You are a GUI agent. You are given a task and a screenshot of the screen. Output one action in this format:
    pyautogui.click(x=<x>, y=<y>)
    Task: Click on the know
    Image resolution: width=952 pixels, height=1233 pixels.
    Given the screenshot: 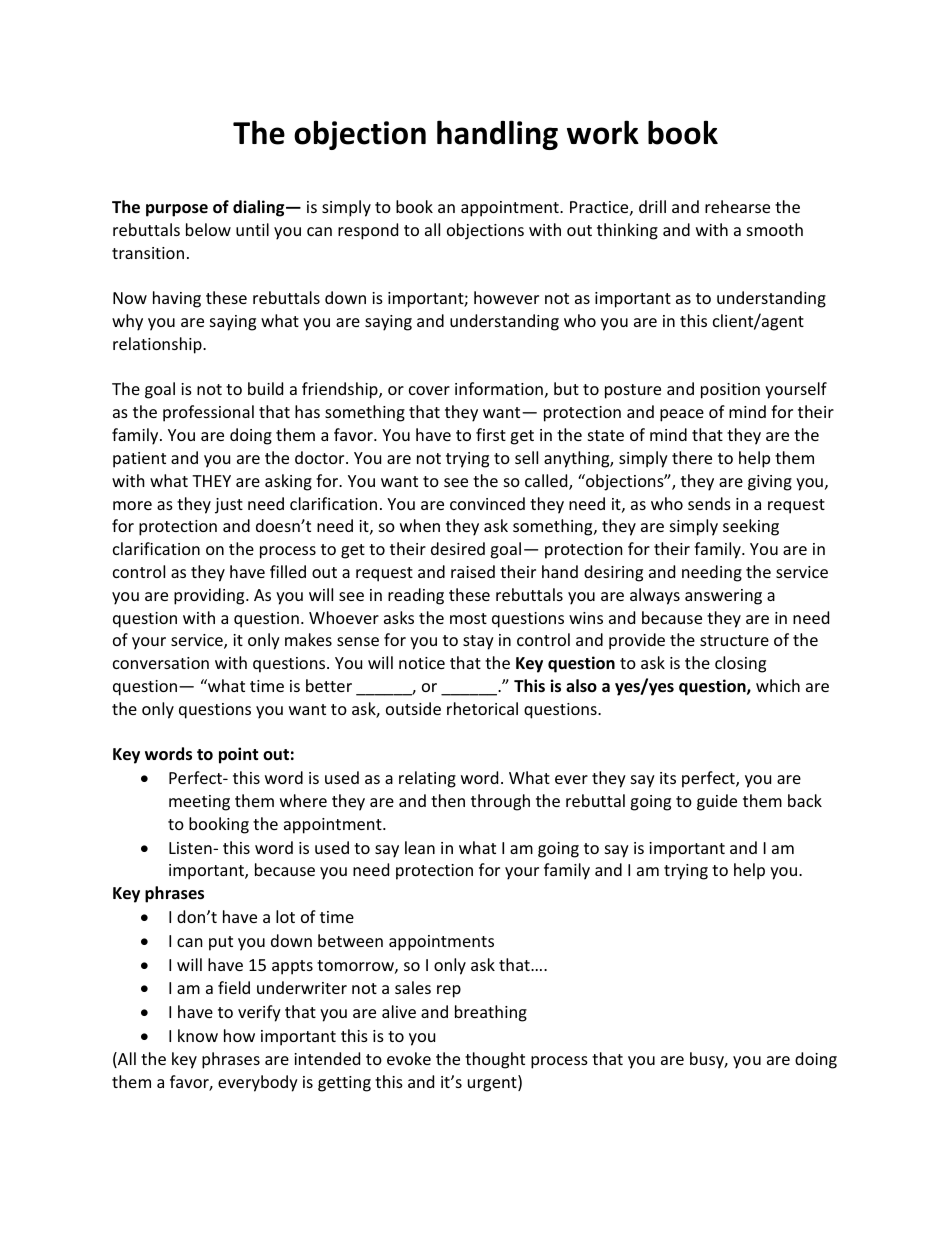 What is the action you would take?
    pyautogui.click(x=198, y=1035)
